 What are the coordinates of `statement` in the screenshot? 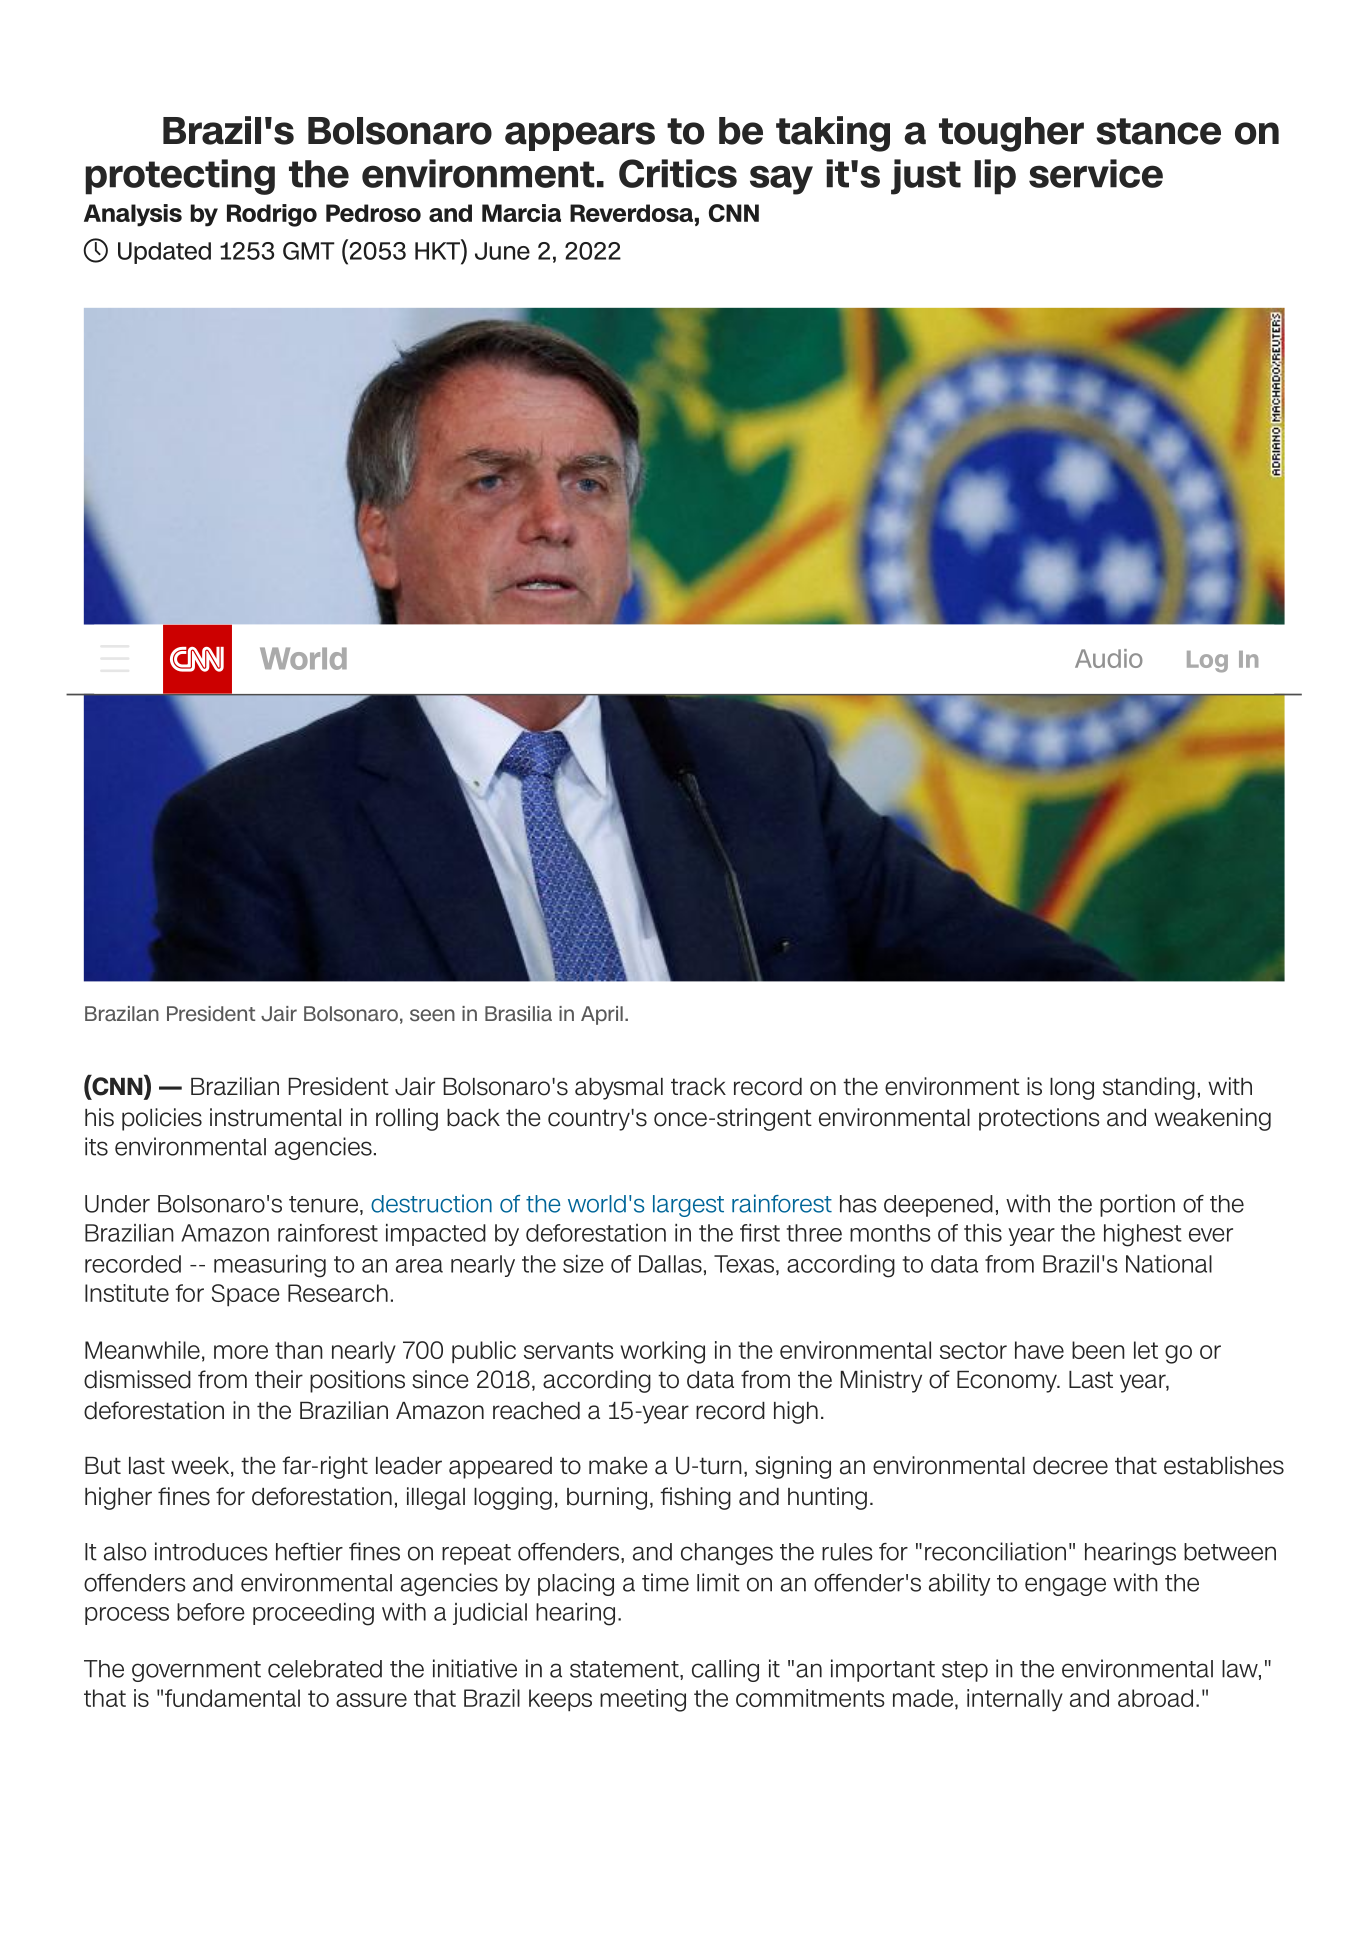 It's located at (625, 1669).
